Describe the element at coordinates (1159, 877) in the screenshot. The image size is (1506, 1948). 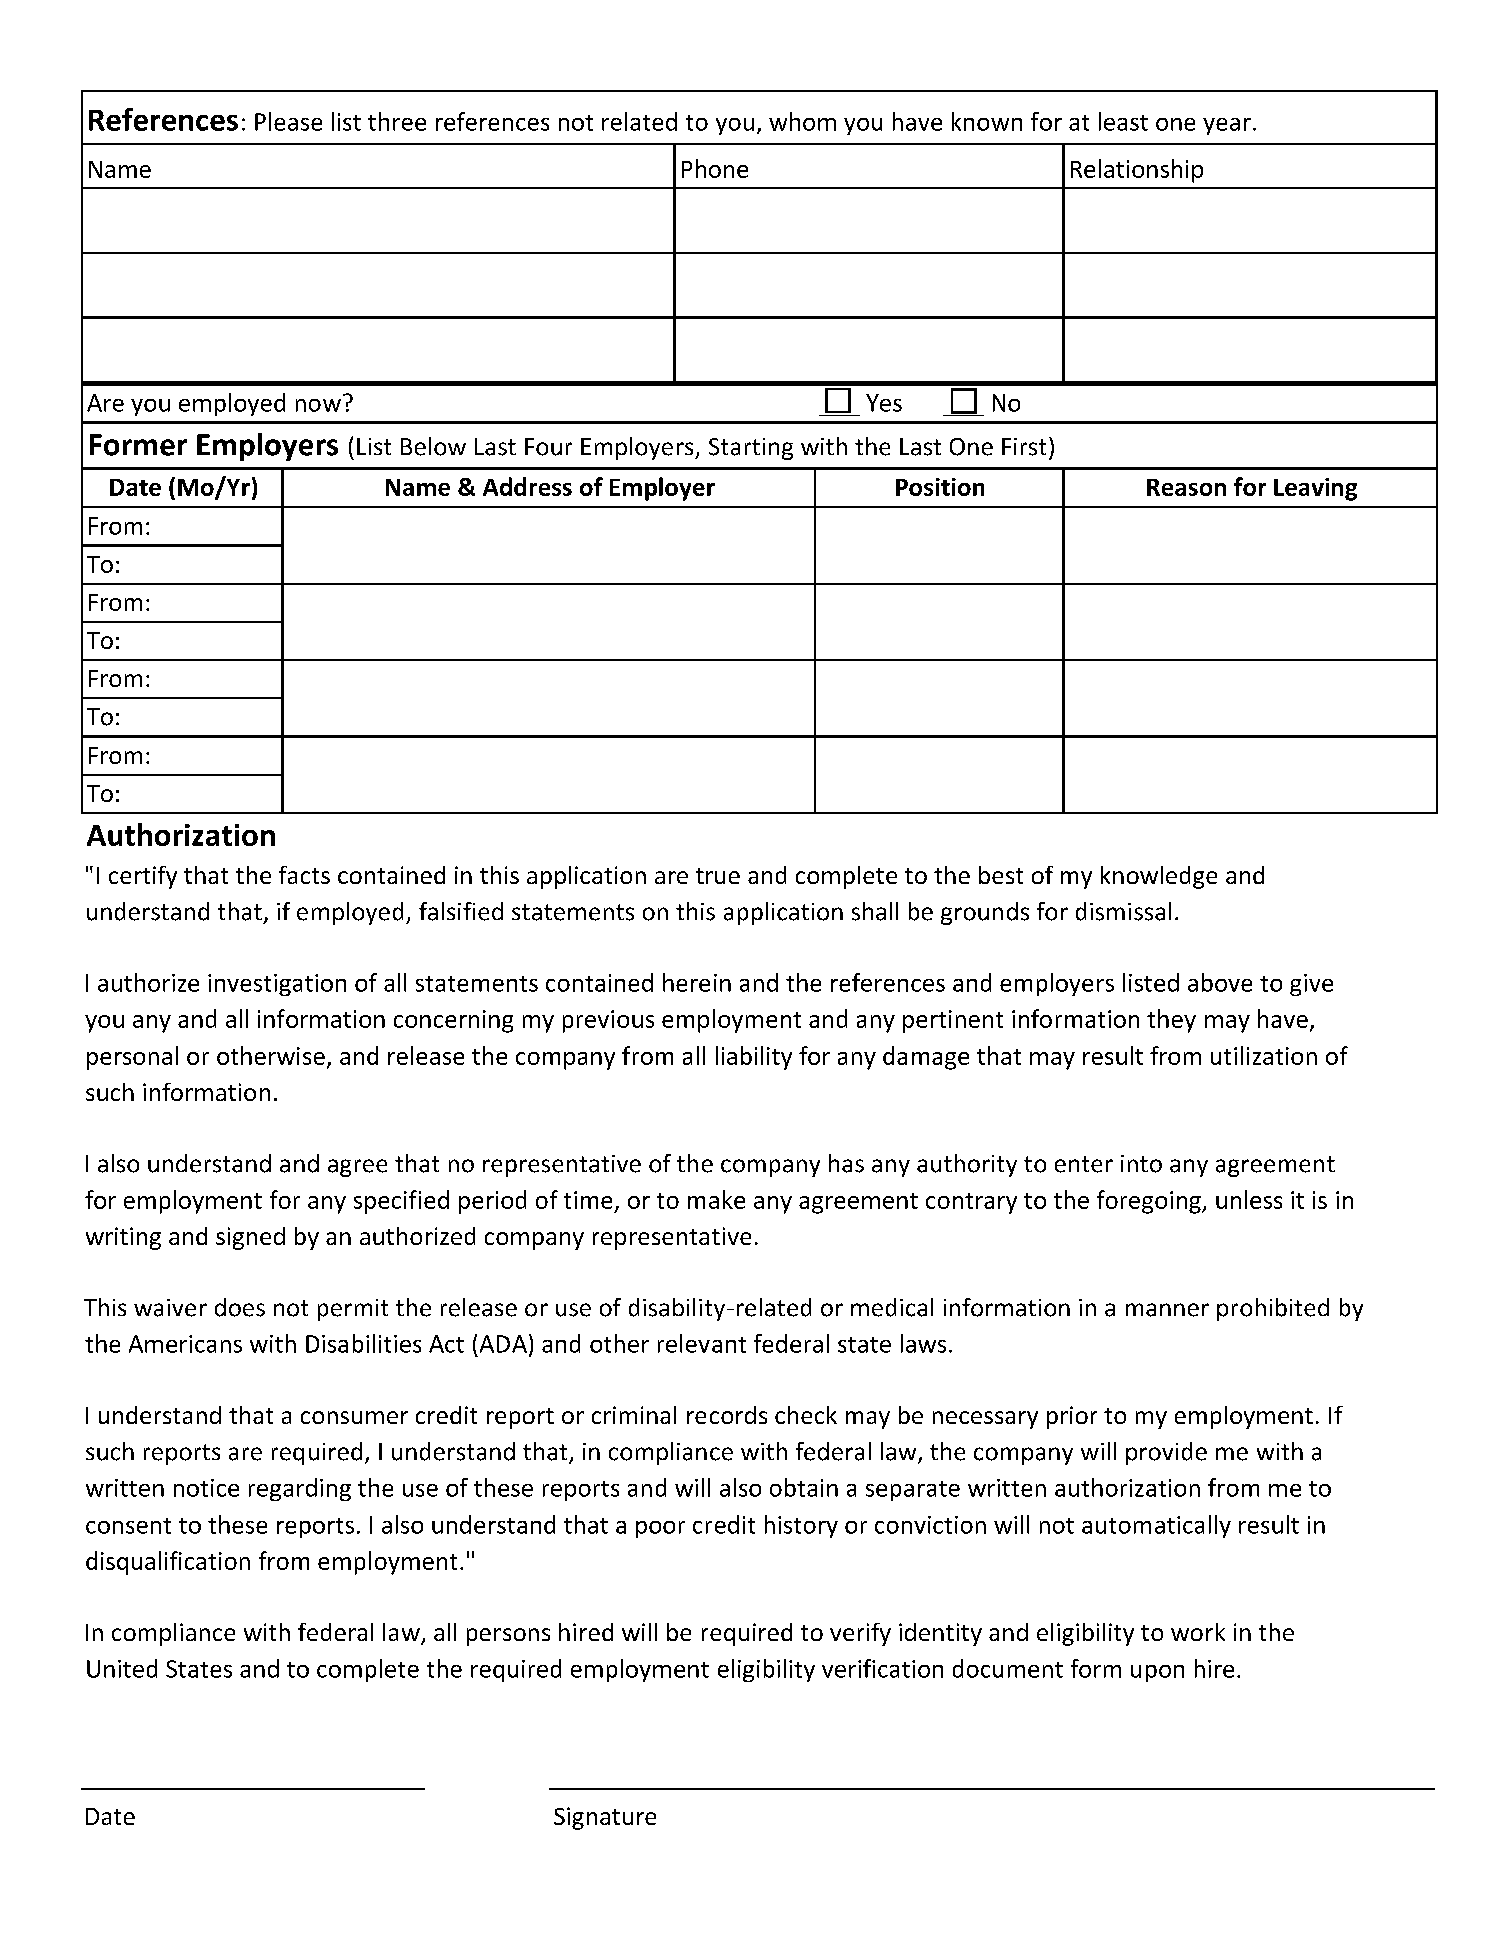
I see `knowledge` at that location.
